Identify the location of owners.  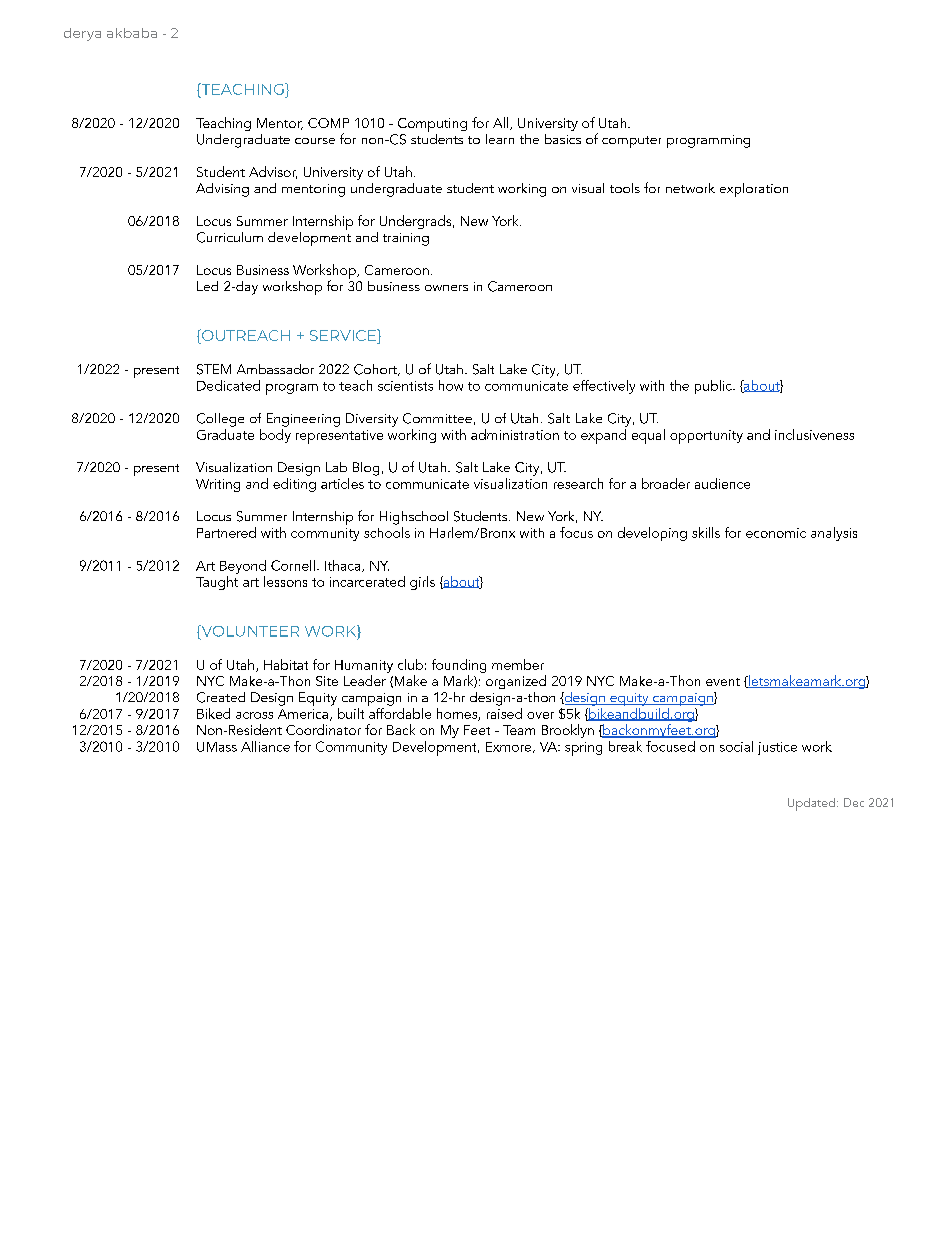
(446, 288).
